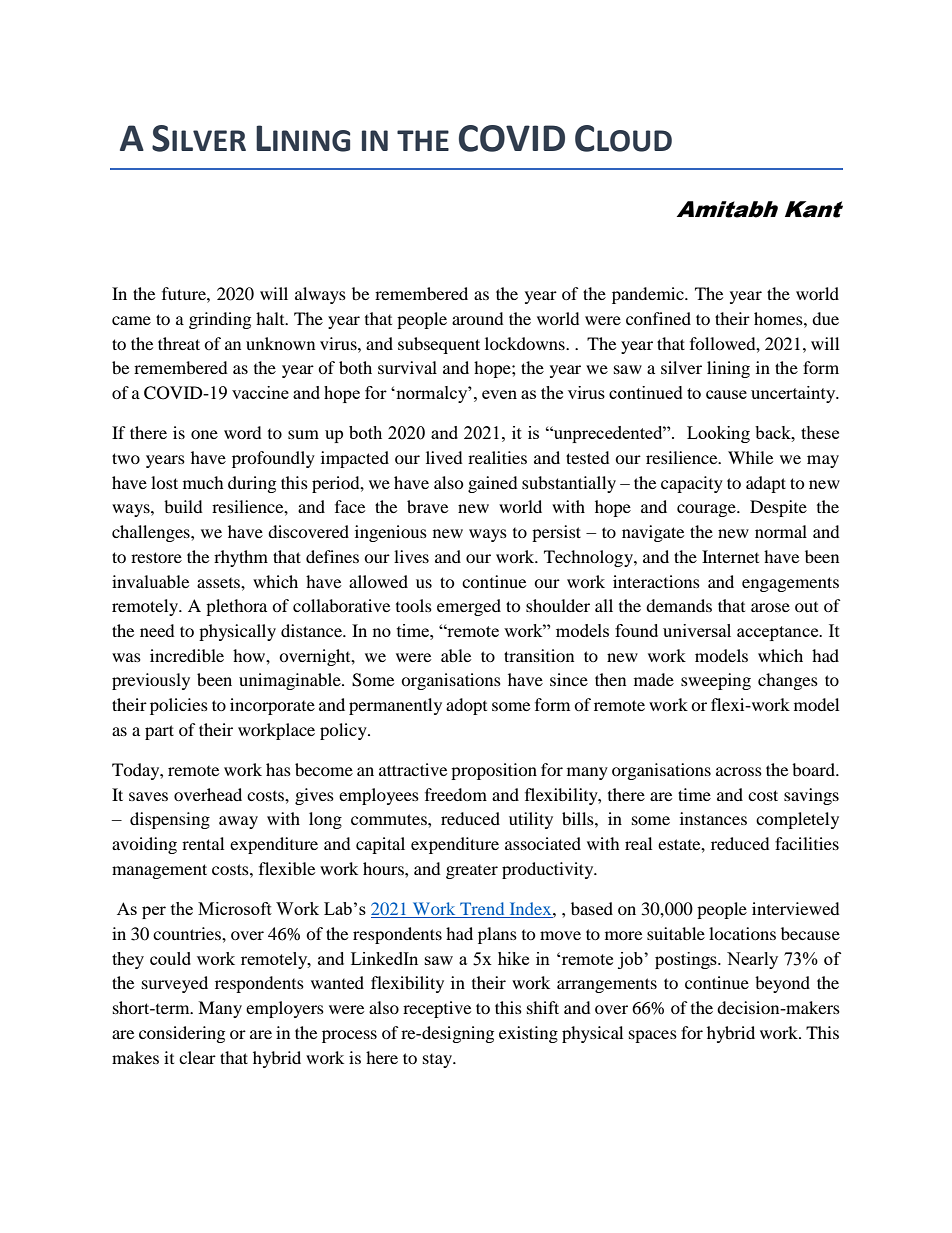  Describe the element at coordinates (187, 655) in the screenshot. I see `incredible` at that location.
